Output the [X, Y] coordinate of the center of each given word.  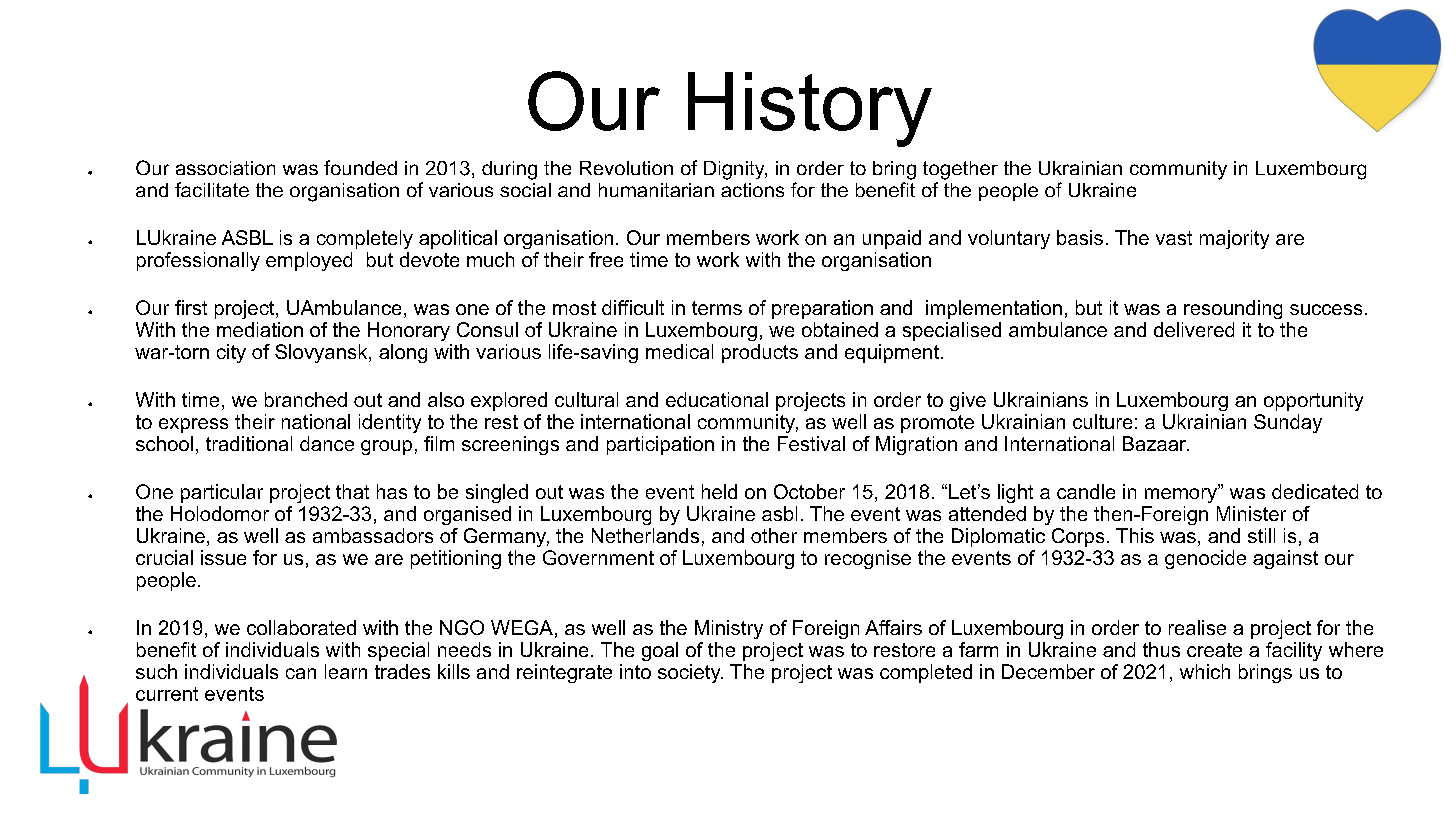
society [690, 673]
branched [306, 399]
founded [360, 167]
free [606, 259]
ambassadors [373, 535]
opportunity [1313, 401]
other [774, 535]
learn [346, 671]
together [960, 170]
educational [717, 399]
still [1261, 535]
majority [1234, 239]
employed [309, 261]
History [810, 109]
